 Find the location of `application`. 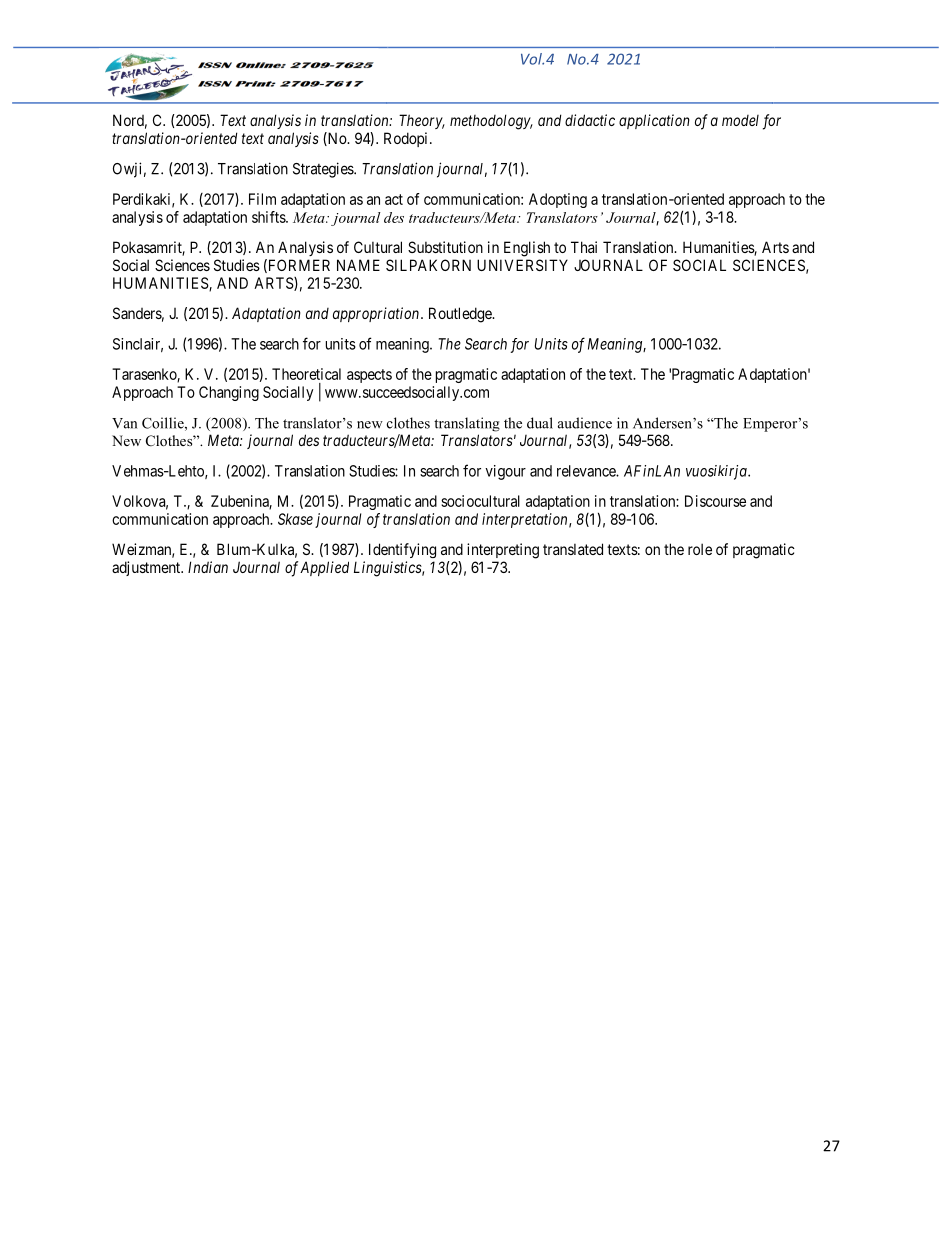

application is located at coordinates (654, 121).
